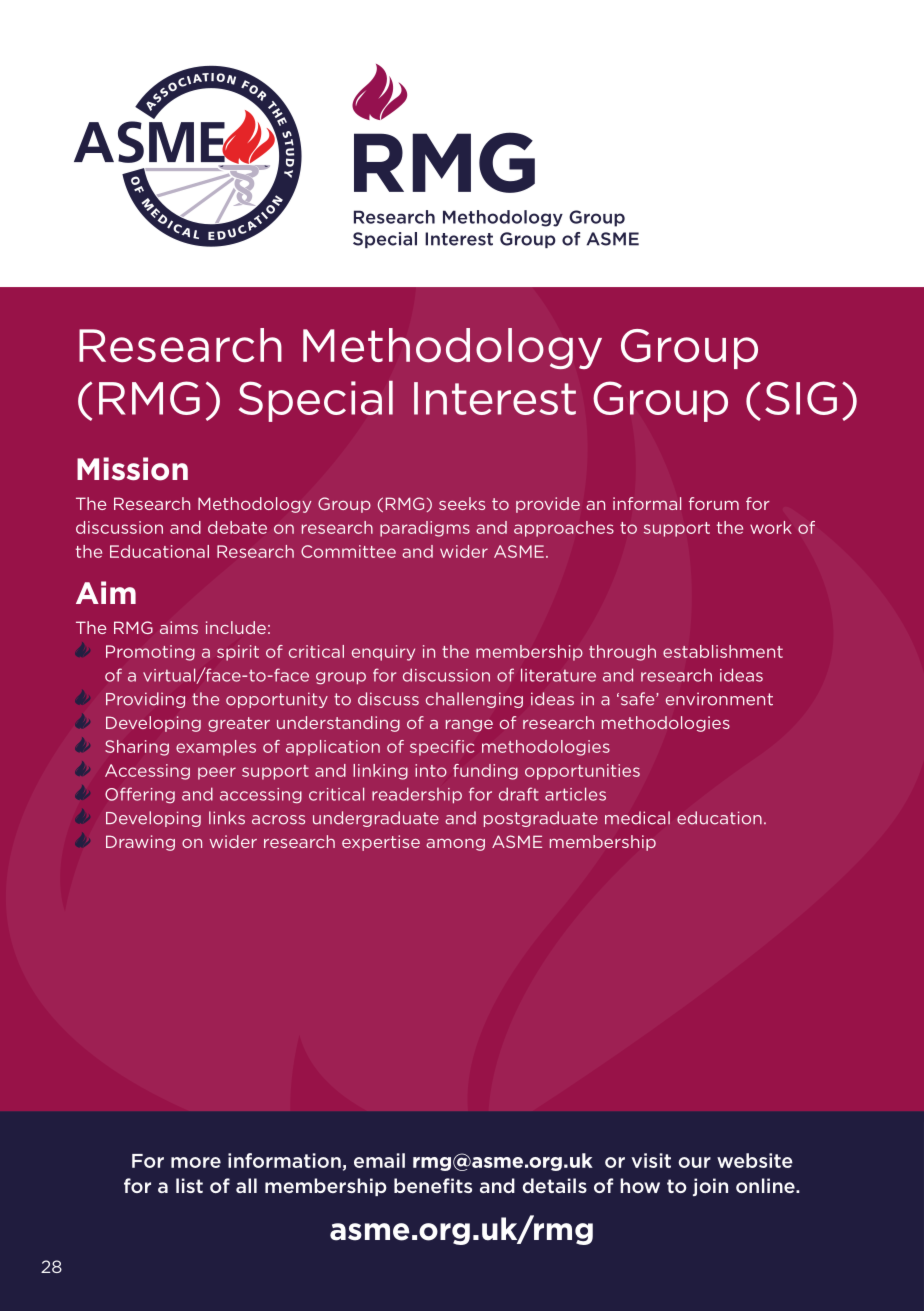  What do you see at coordinates (801, 398) in the screenshot?
I see `SIG` at bounding box center [801, 398].
